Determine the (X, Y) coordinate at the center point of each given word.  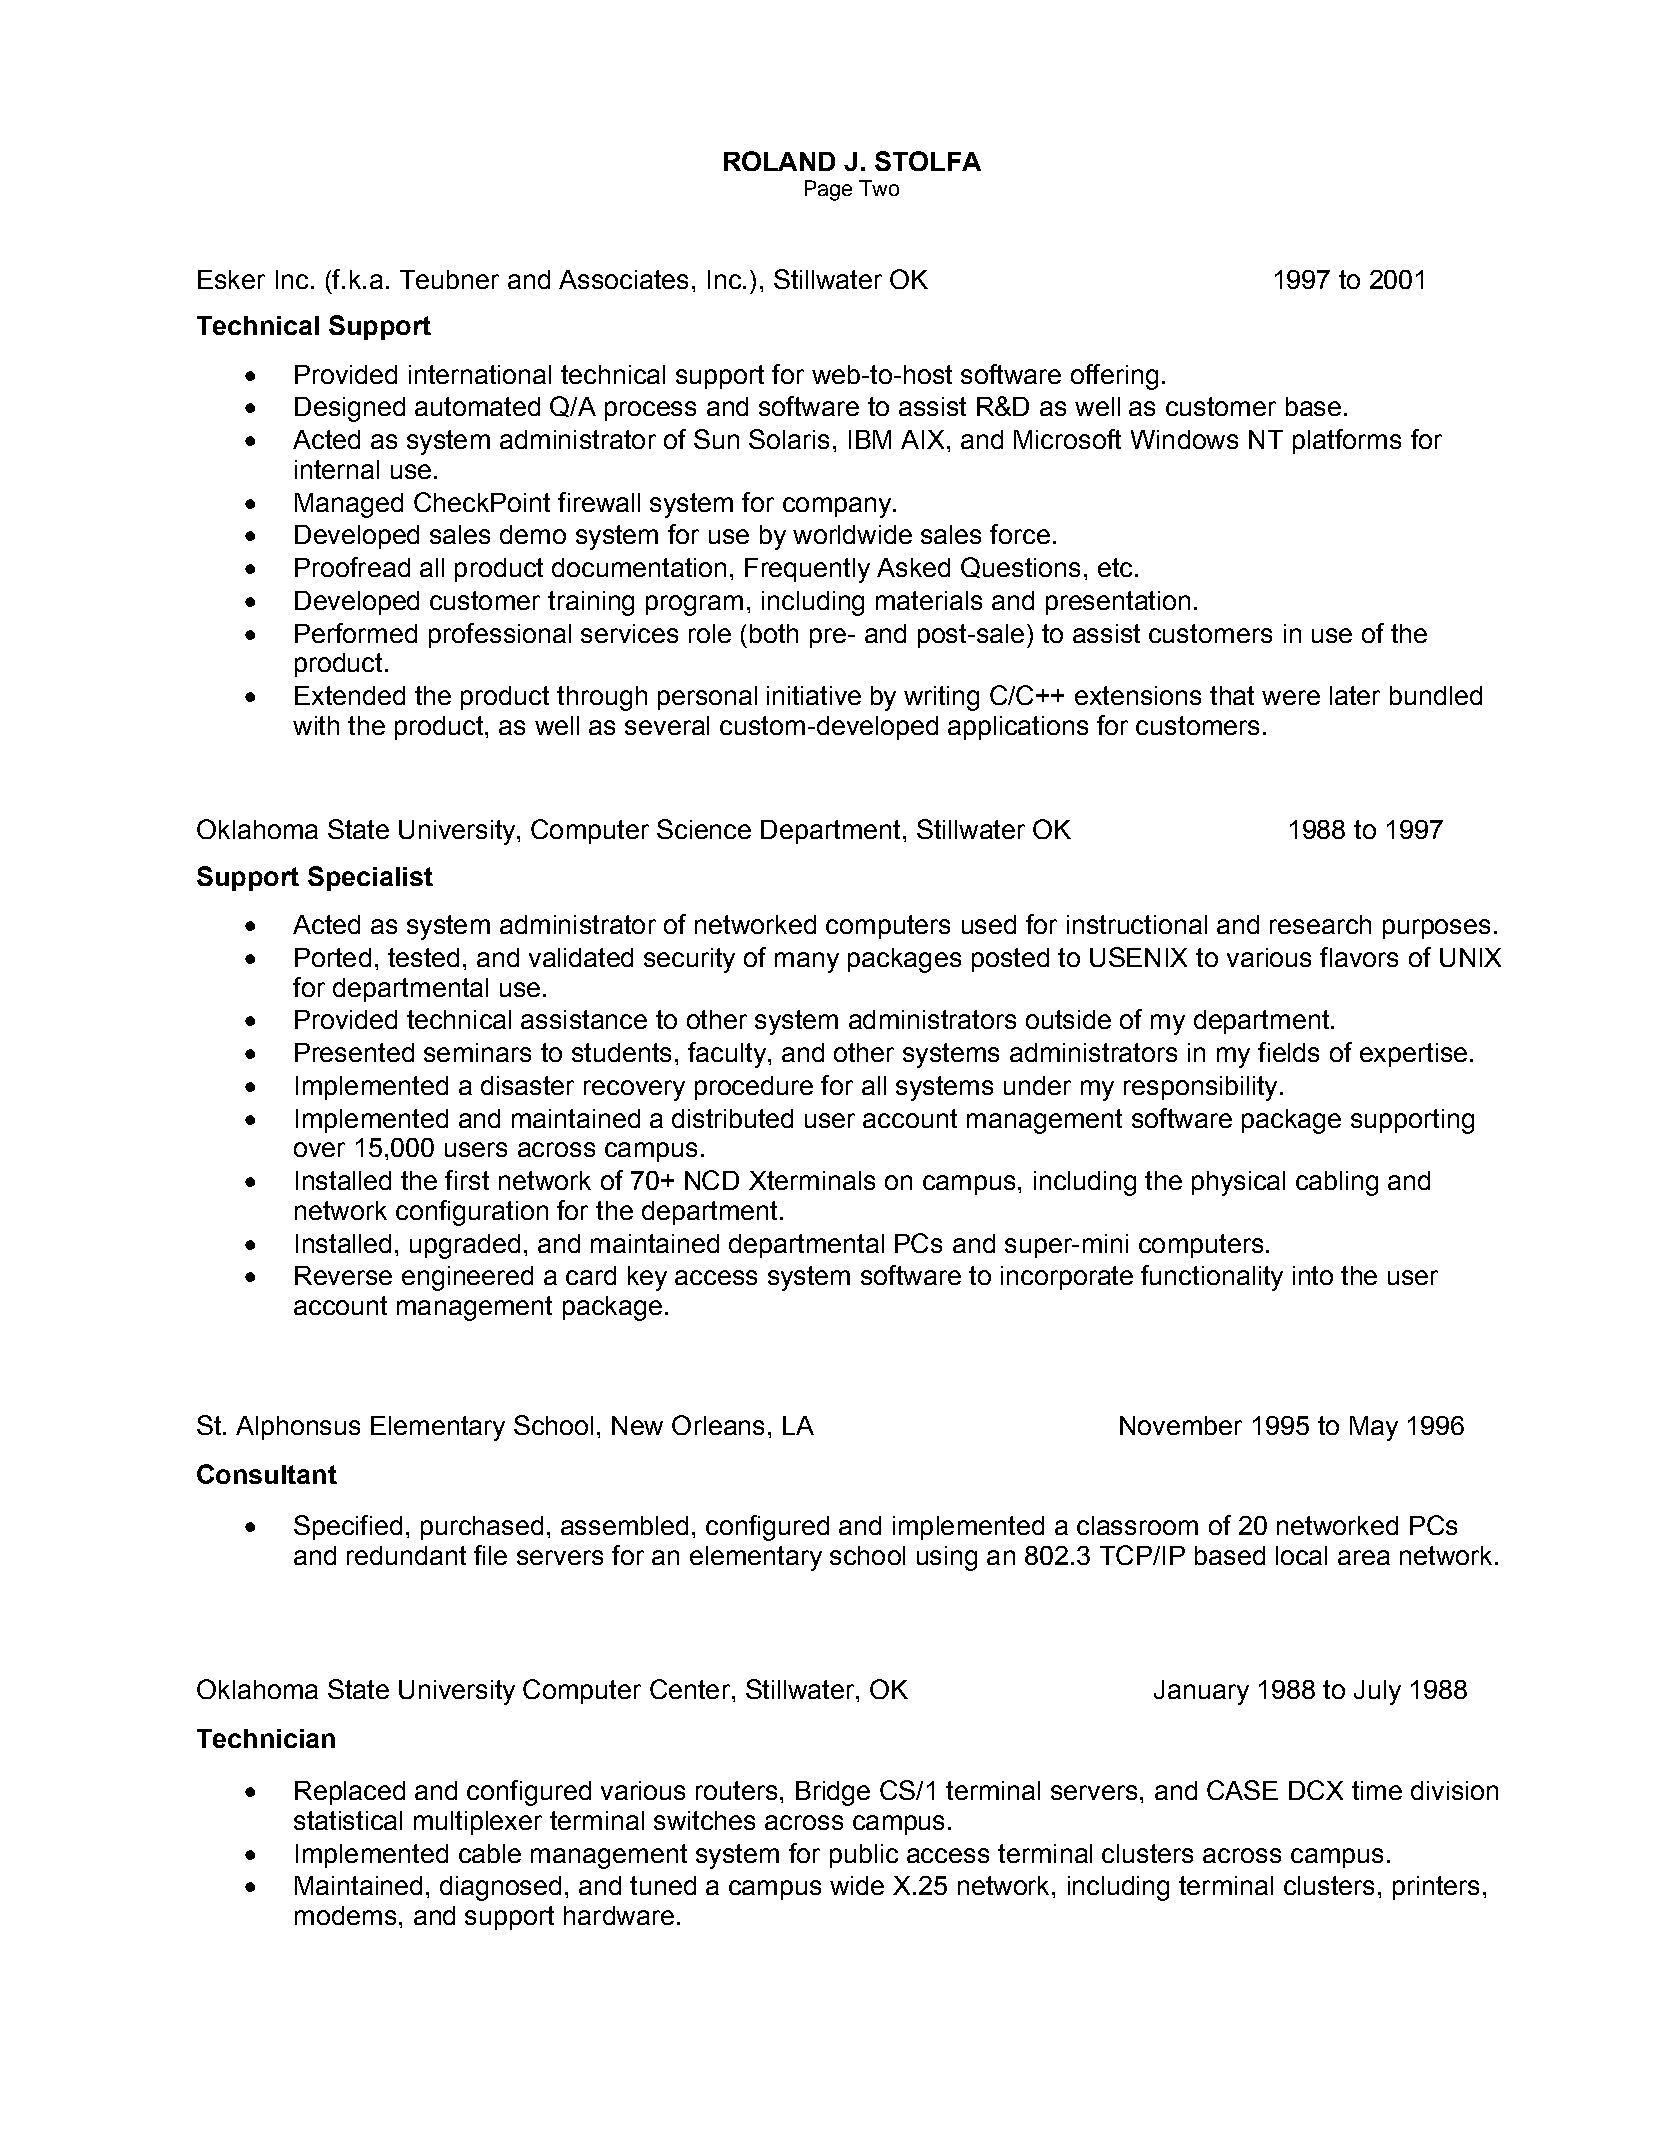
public (864, 1856)
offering (1114, 377)
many (807, 962)
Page (828, 190)
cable (490, 1853)
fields (1288, 1052)
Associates (623, 279)
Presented (354, 1052)
